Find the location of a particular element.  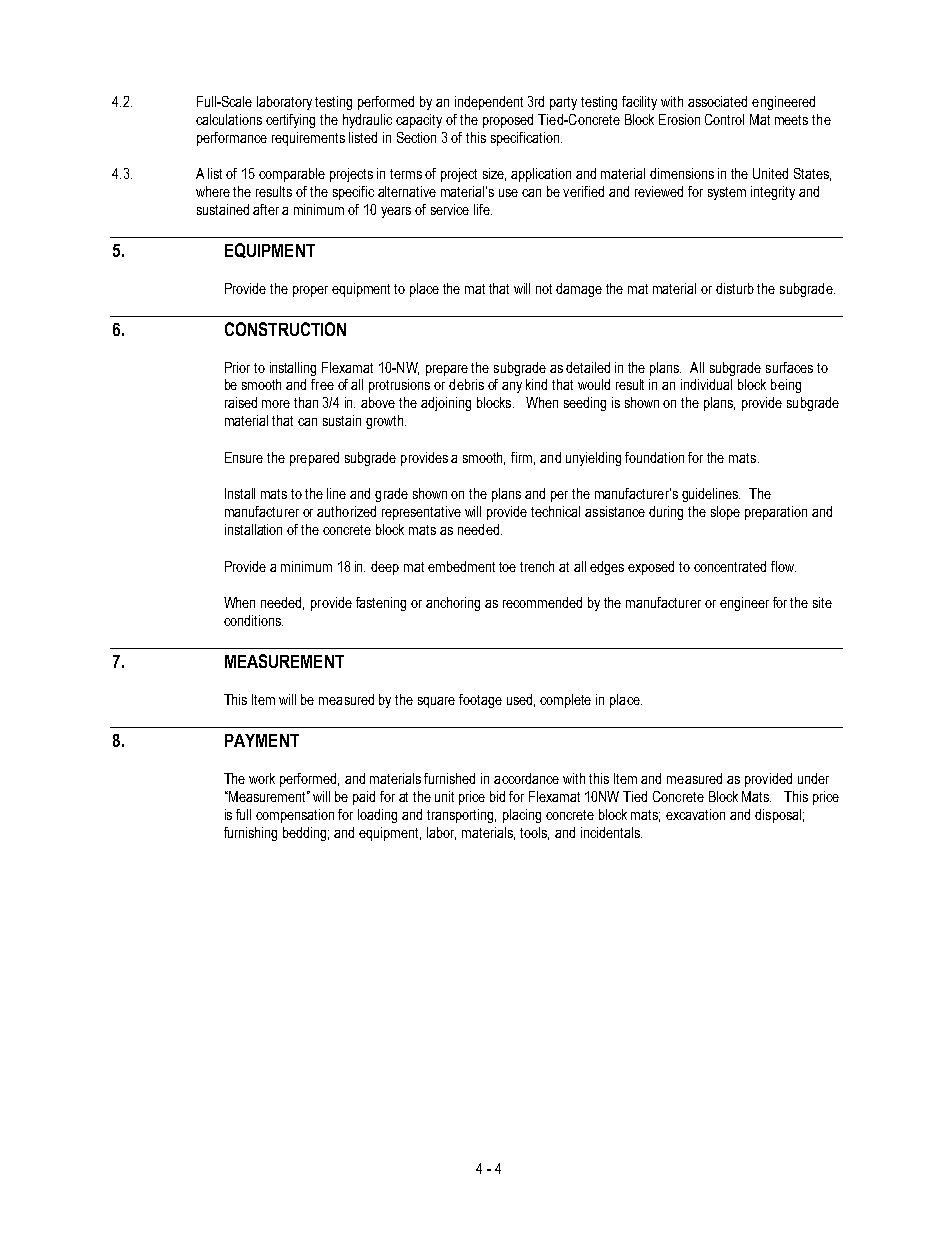

Control is located at coordinates (724, 119).
